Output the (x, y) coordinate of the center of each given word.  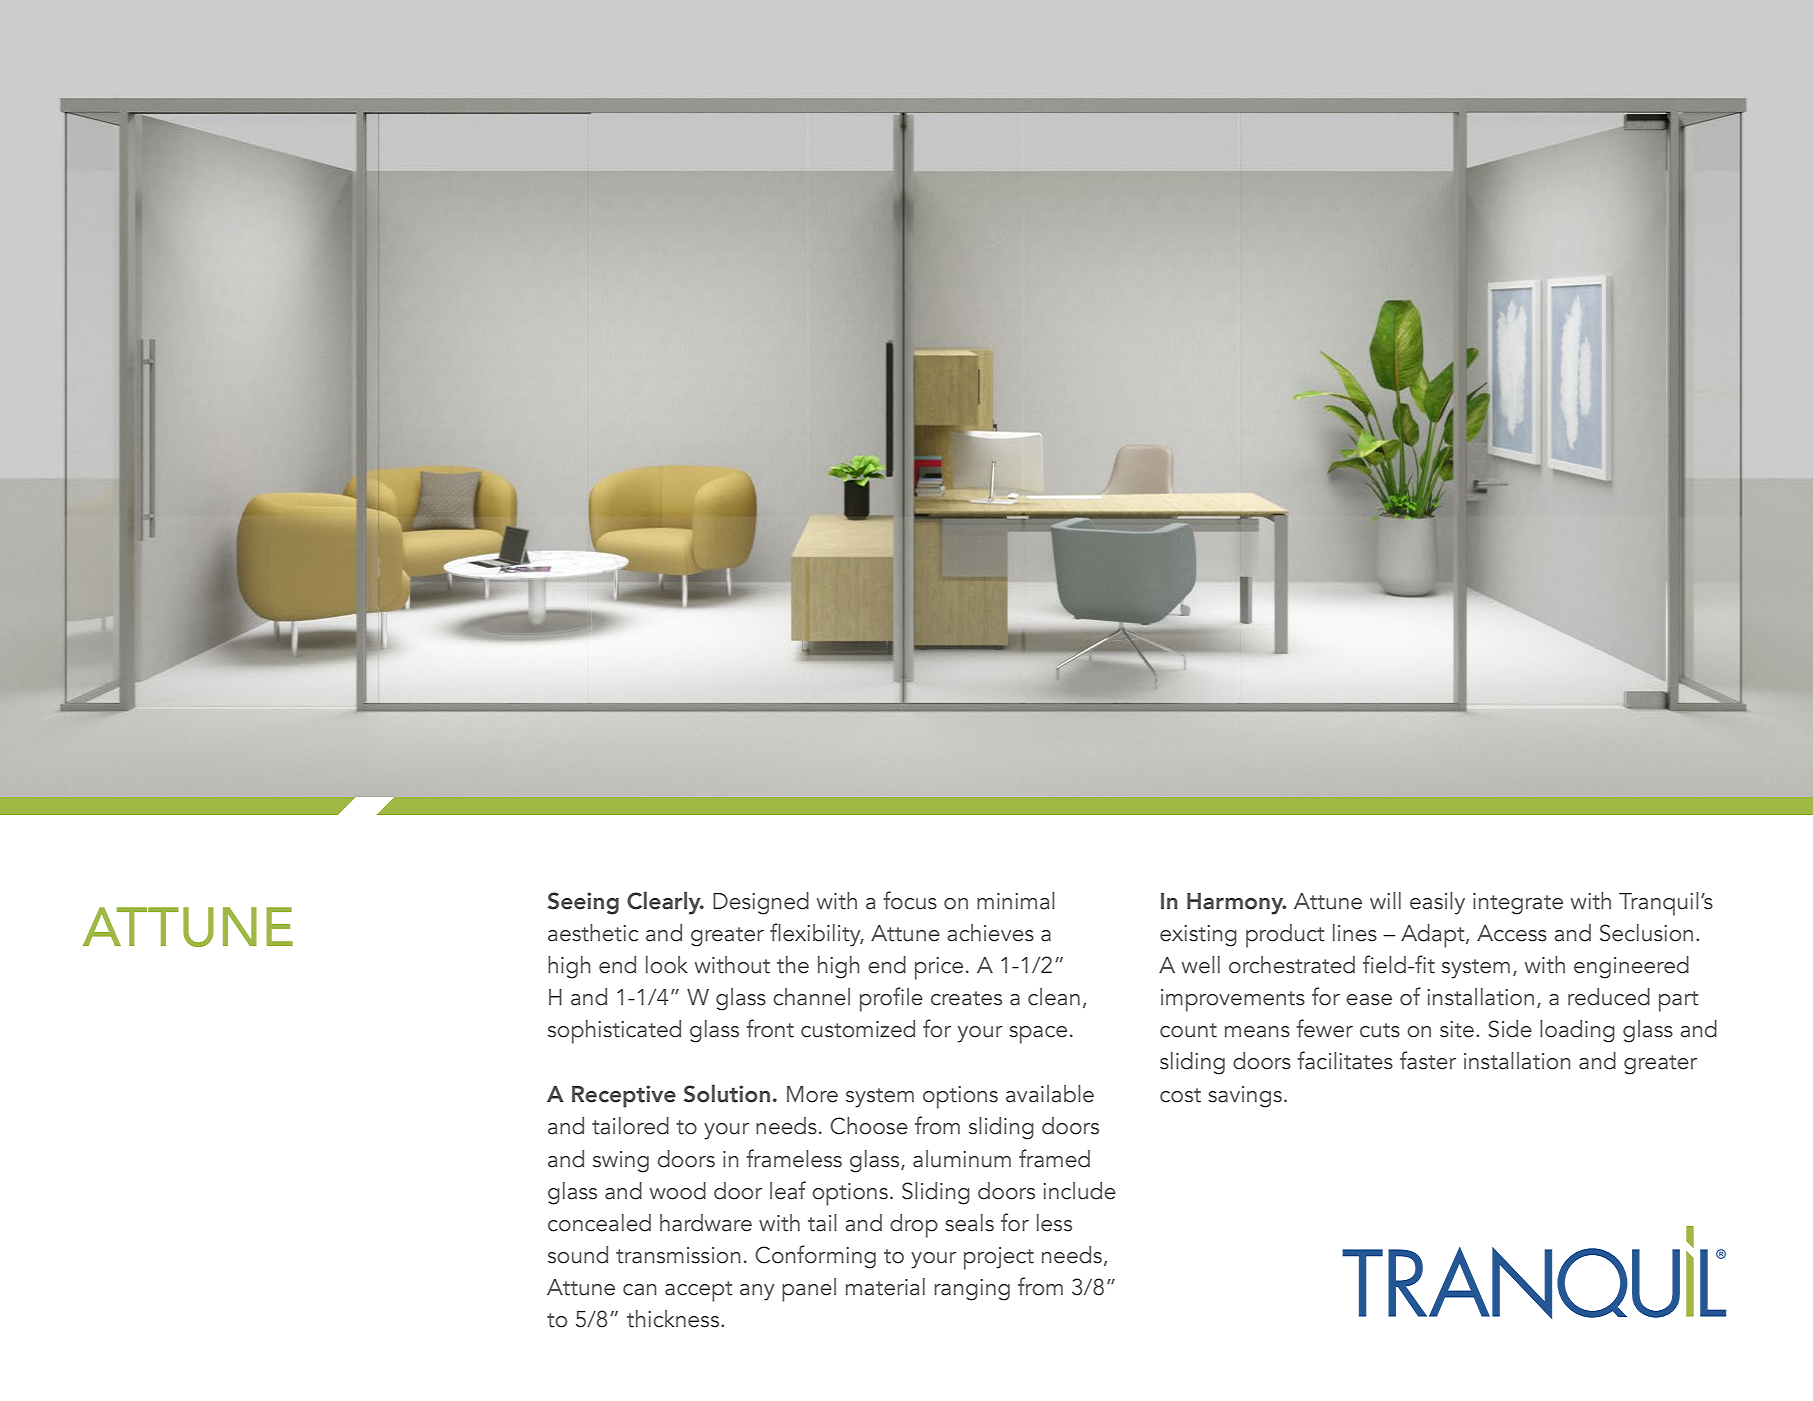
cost (1180, 1095)
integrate (1518, 904)
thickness (674, 1319)
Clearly (665, 903)
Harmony (1236, 904)
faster (1428, 1060)
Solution (727, 1093)
